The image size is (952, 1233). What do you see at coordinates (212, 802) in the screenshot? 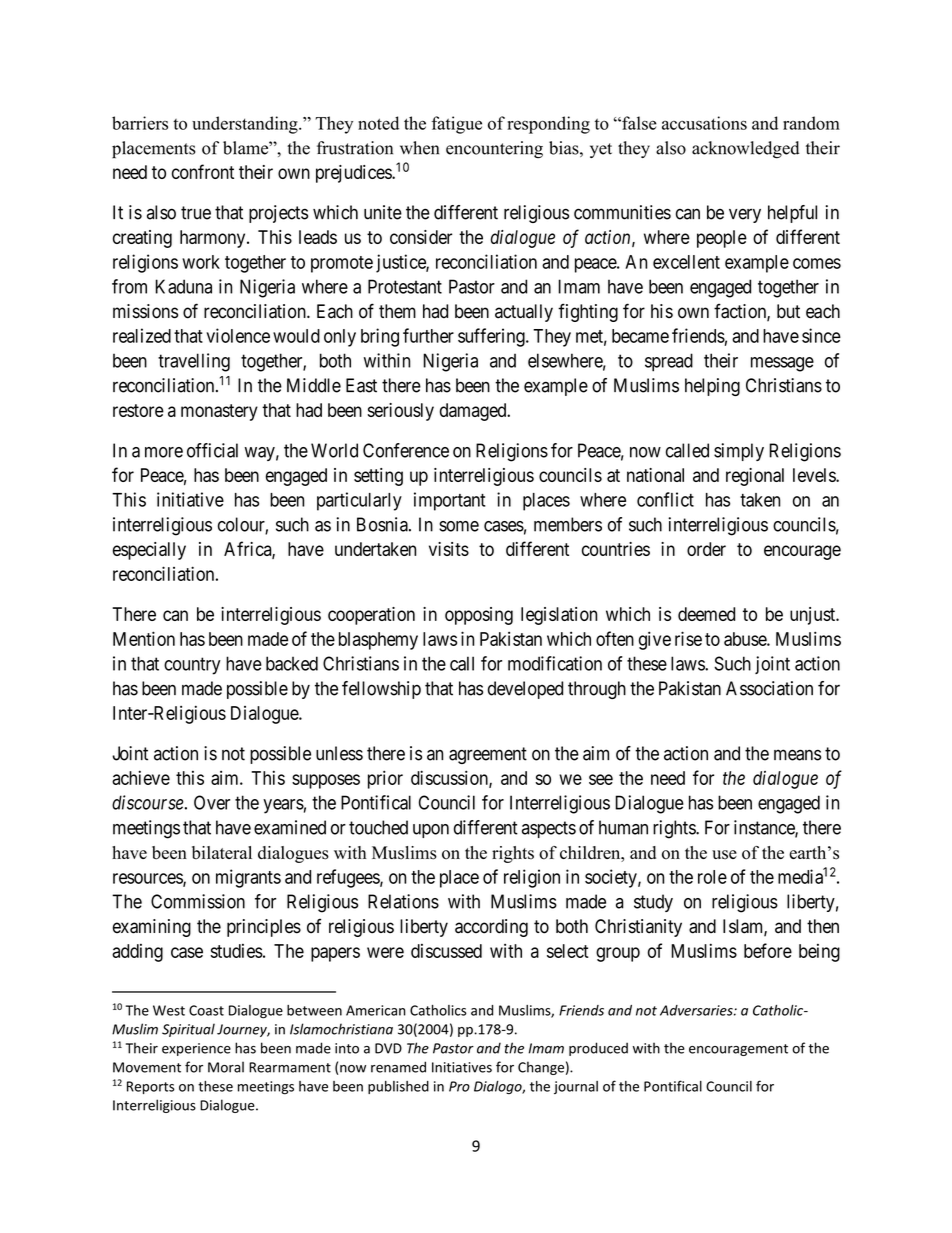
I see `Over` at bounding box center [212, 802].
